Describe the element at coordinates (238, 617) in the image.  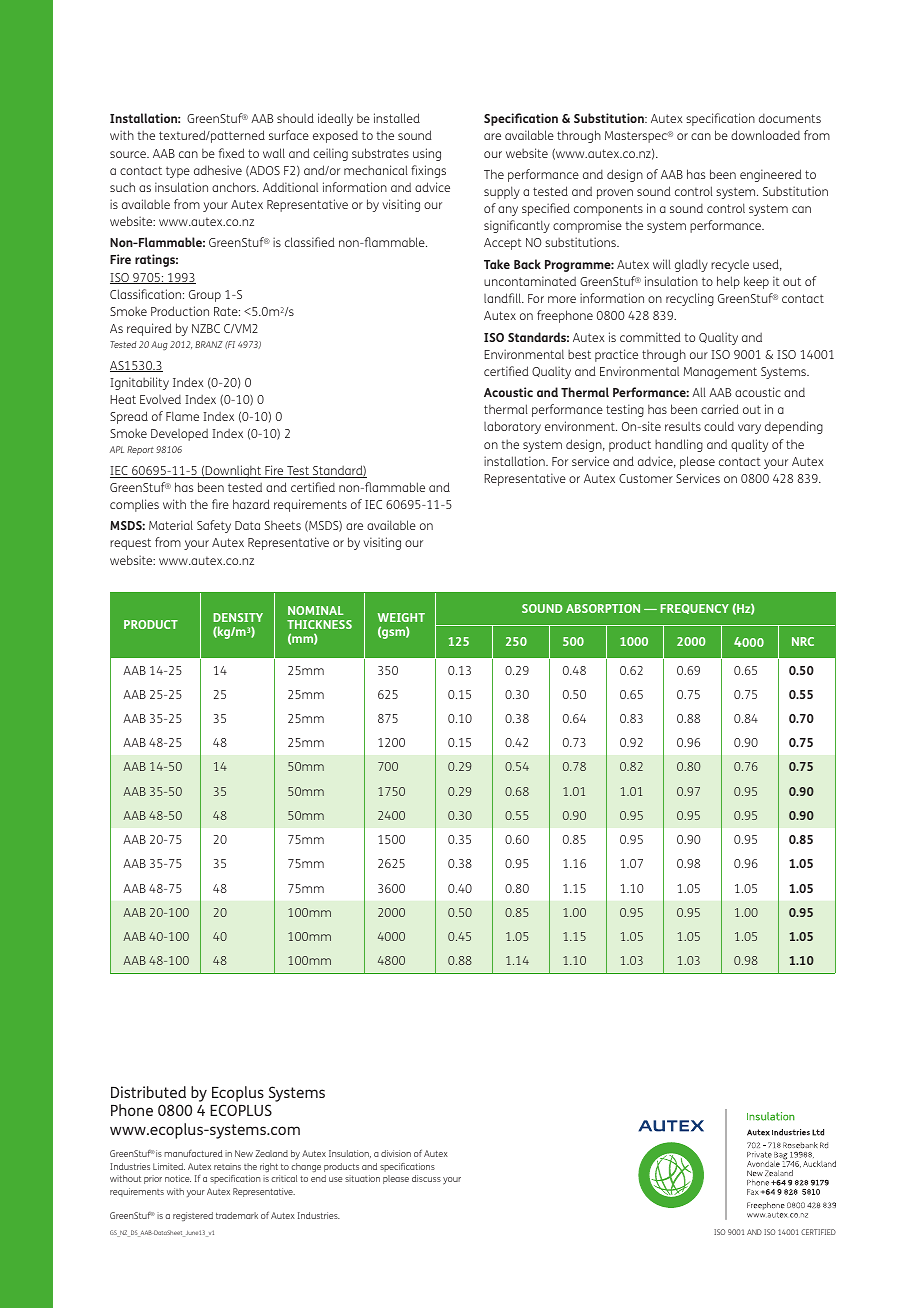
I see `DENSITY` at that location.
